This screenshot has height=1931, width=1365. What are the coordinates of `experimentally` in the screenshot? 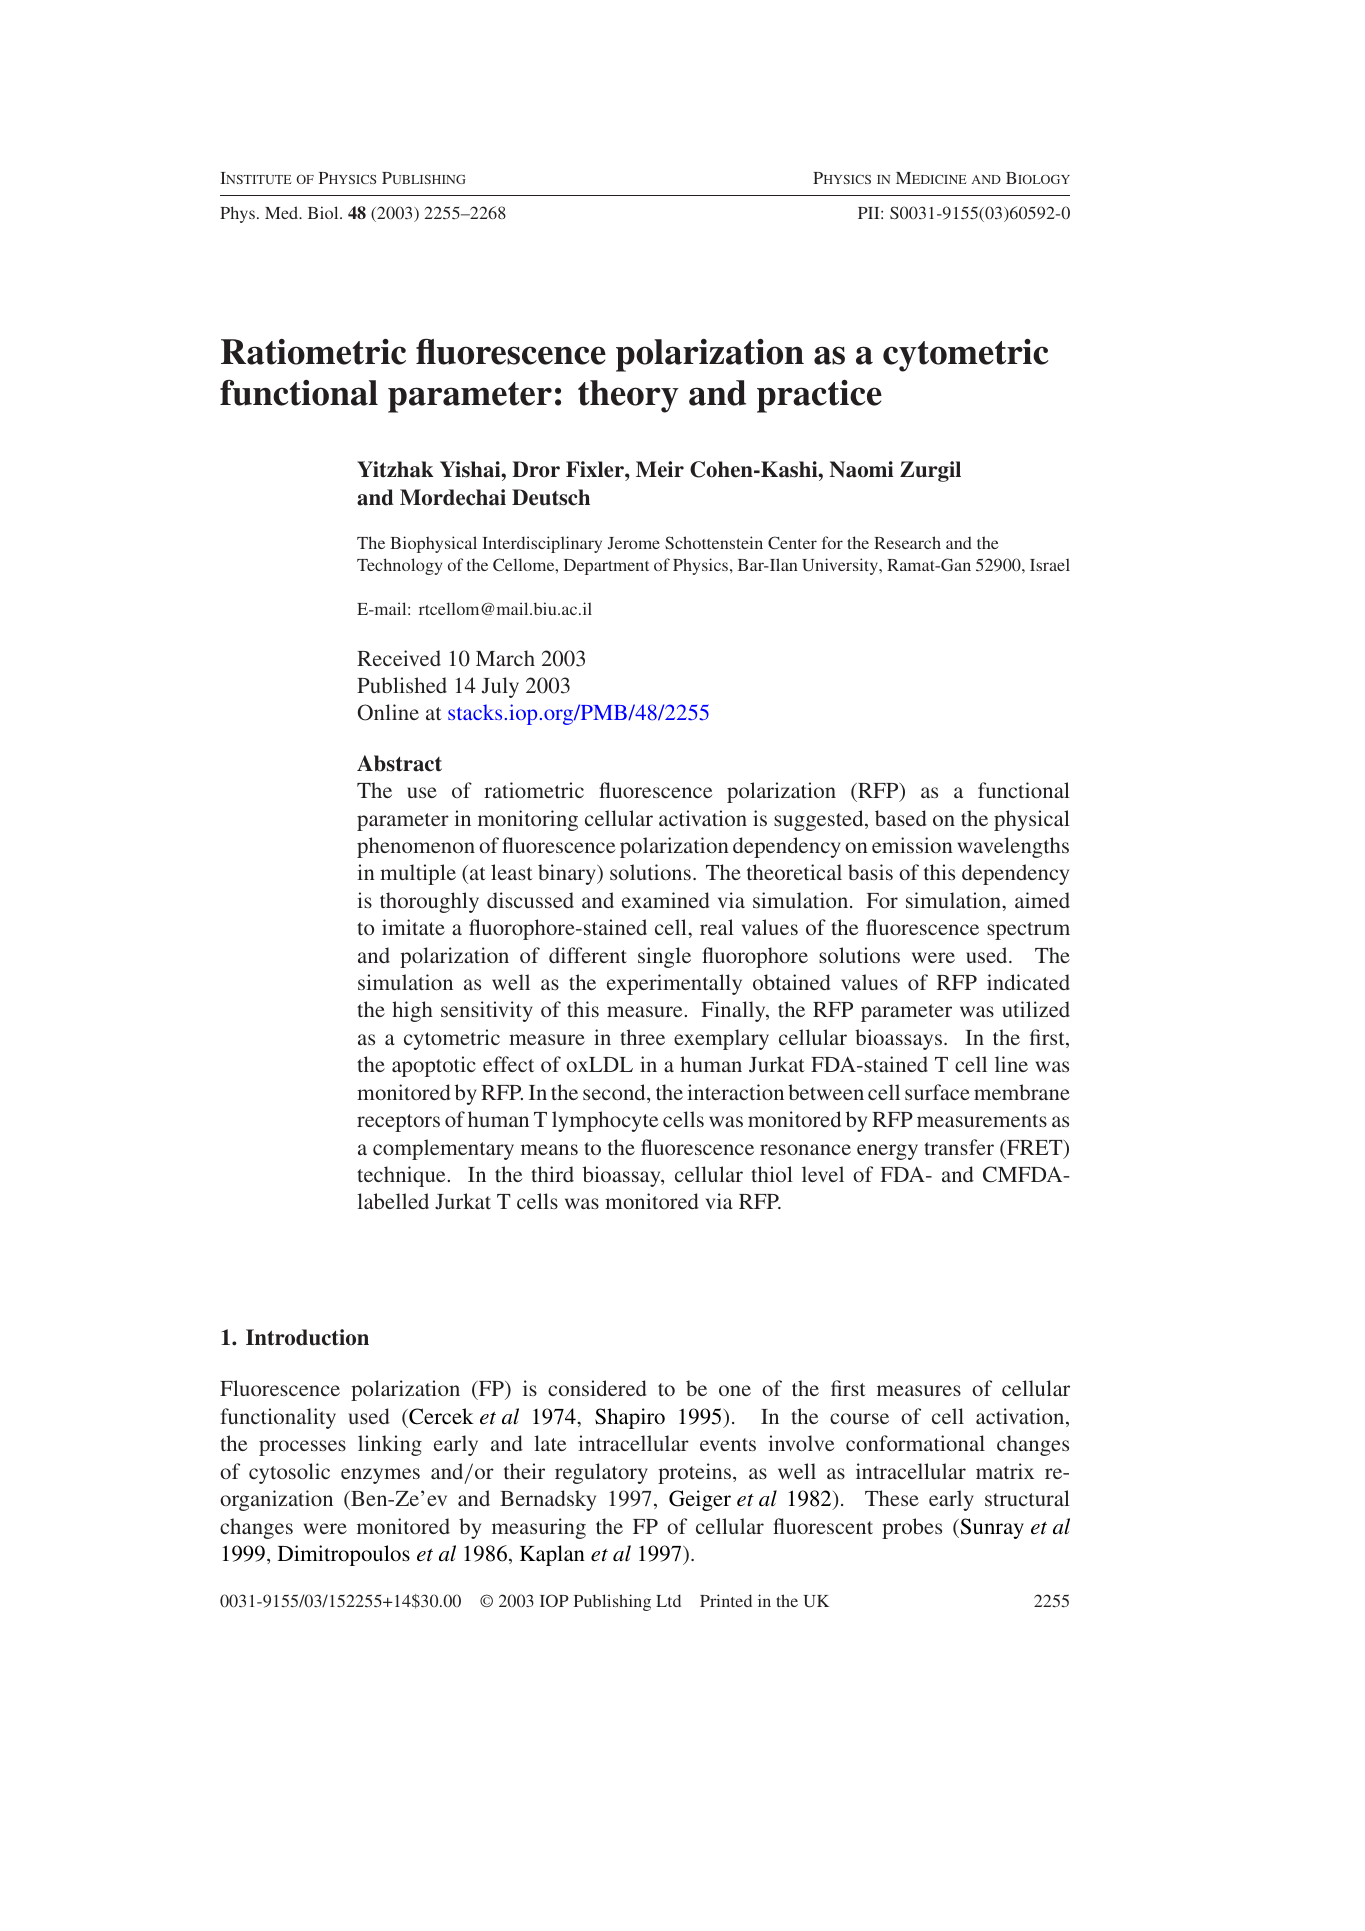 It's located at (674, 984).
